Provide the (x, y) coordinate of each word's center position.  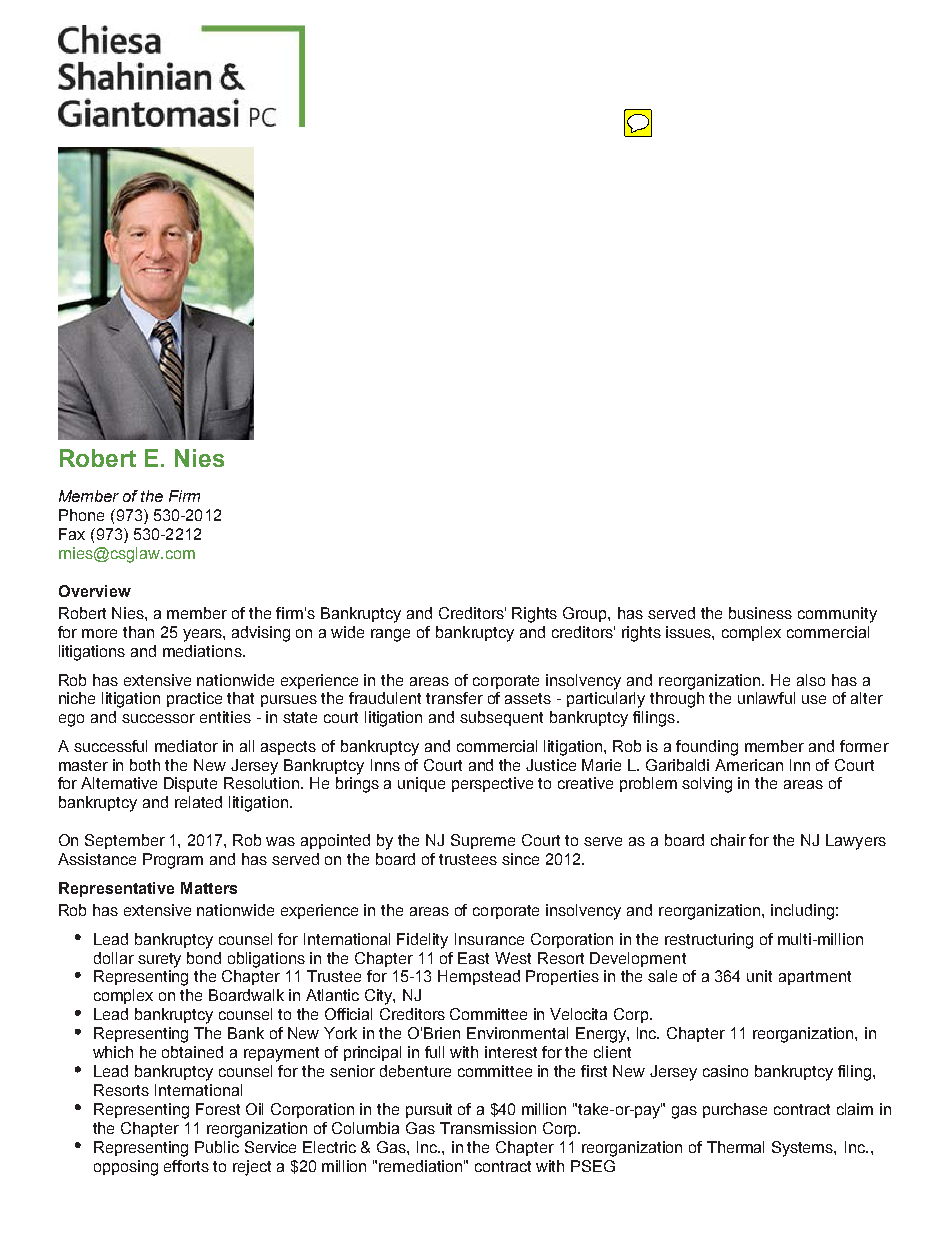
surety (159, 960)
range (390, 635)
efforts (186, 1166)
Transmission (488, 1128)
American (749, 765)
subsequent (501, 718)
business (760, 613)
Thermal (735, 1147)
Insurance (489, 939)
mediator (186, 746)
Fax (72, 534)
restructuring (709, 941)
